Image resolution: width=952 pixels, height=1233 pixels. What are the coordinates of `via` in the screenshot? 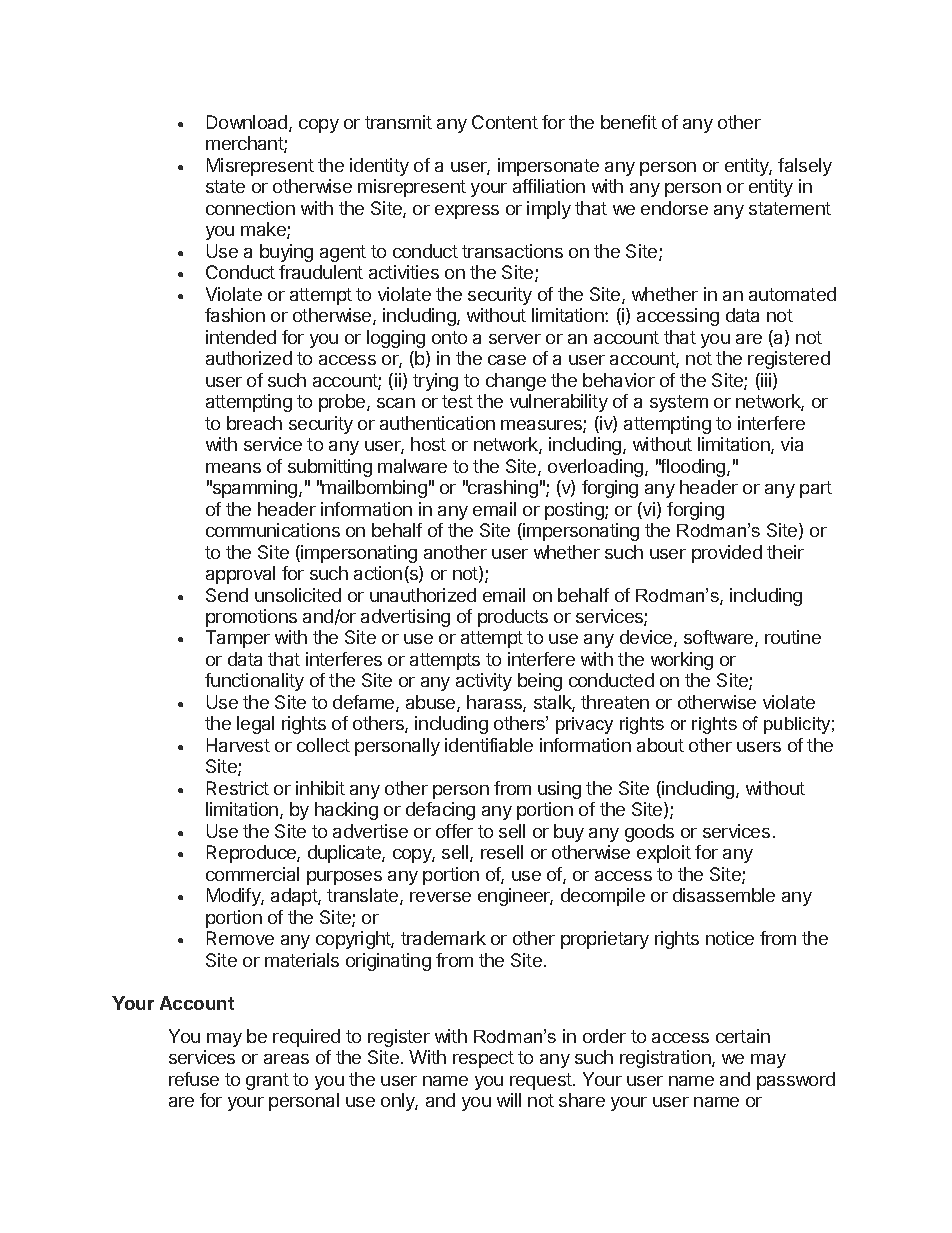 It's located at (792, 444).
